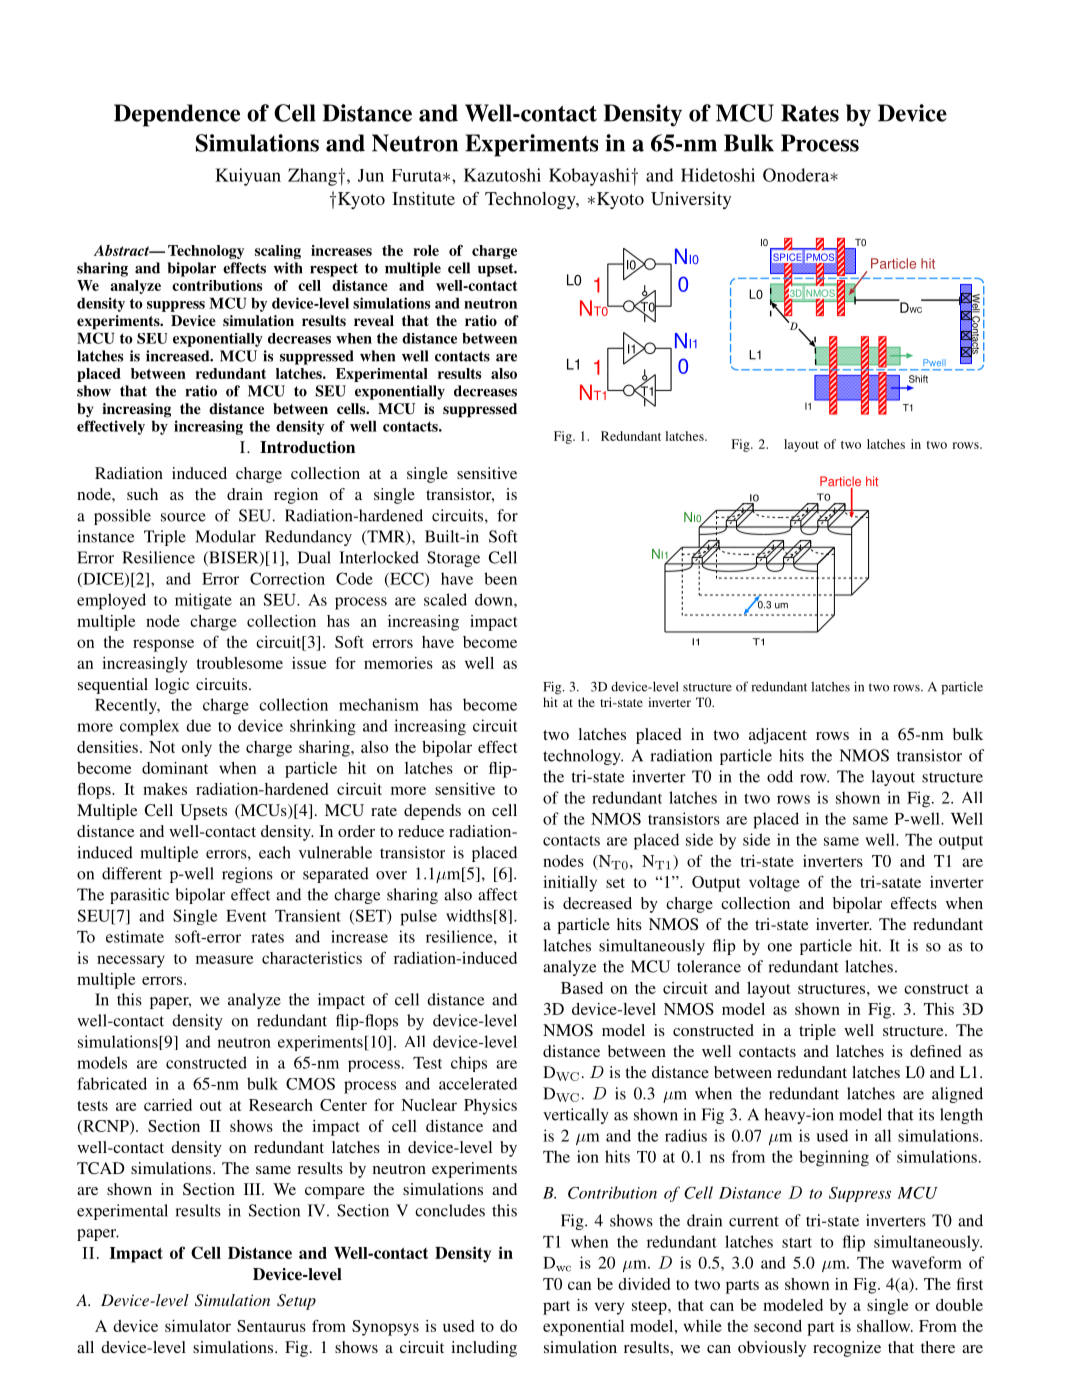 This screenshot has height=1398, width=1081. What do you see at coordinates (691, 200) in the screenshot?
I see `University` at bounding box center [691, 200].
